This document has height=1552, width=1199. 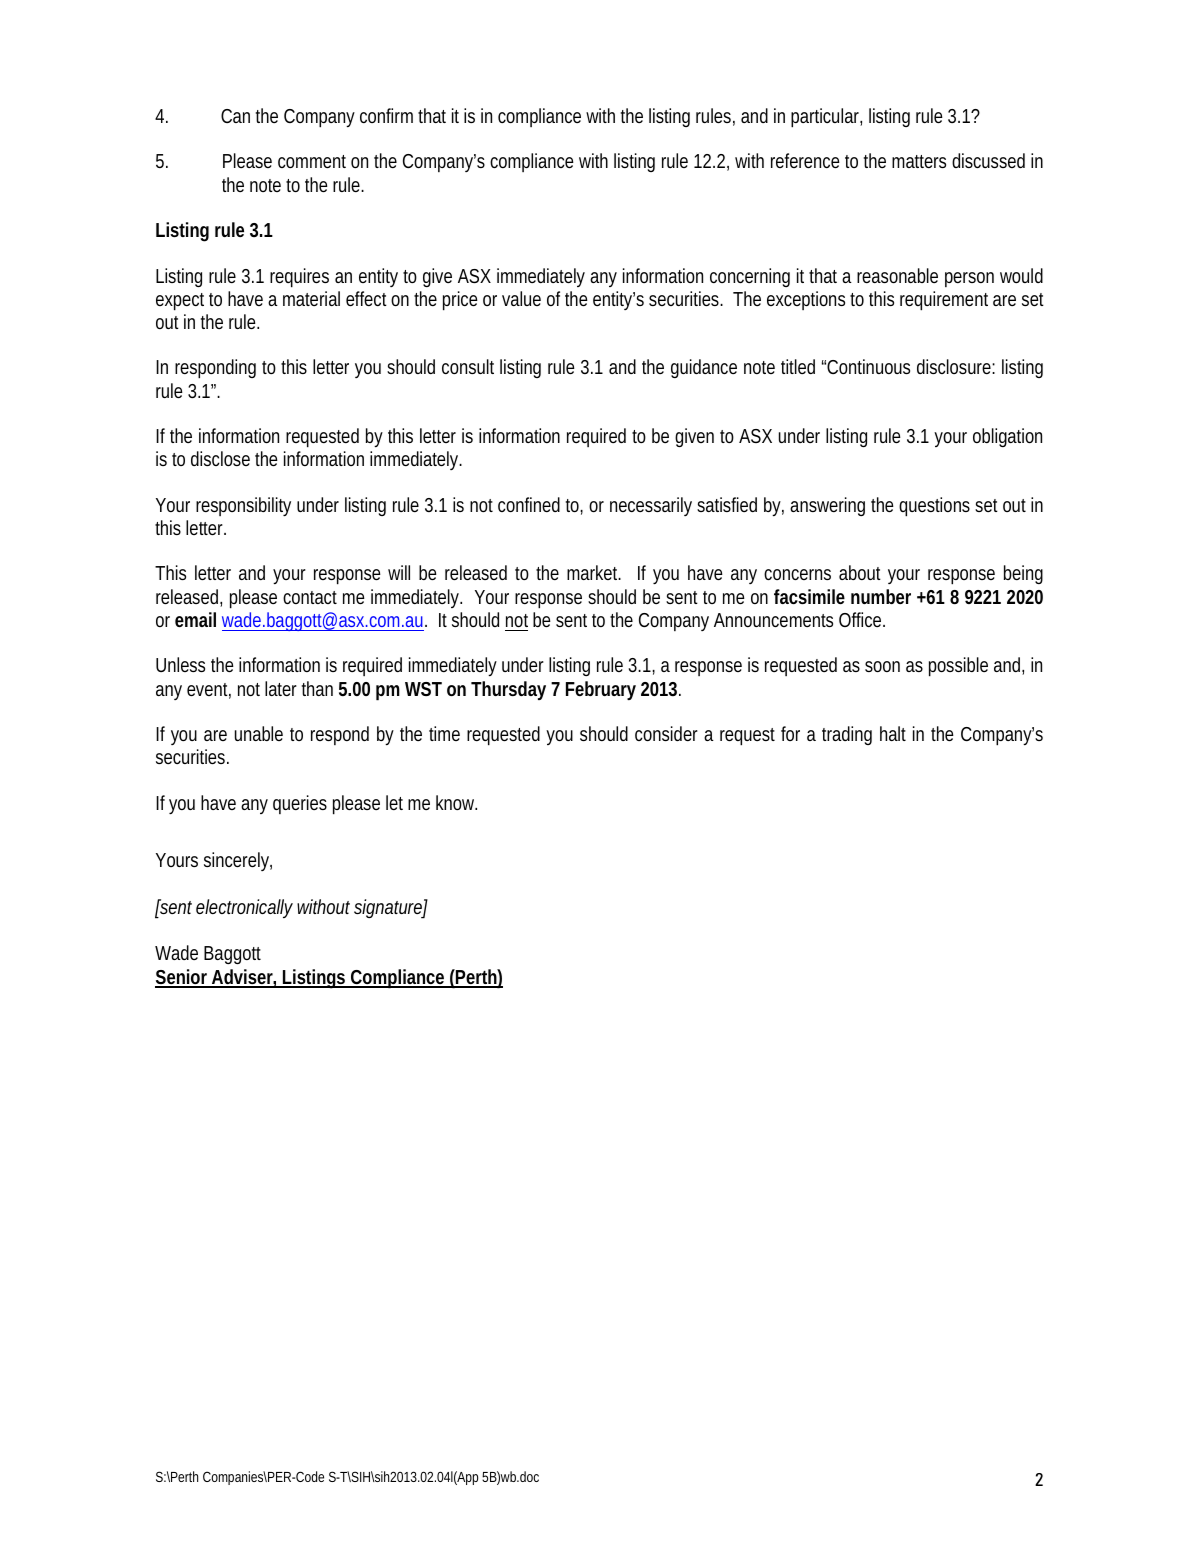 What do you see at coordinates (594, 572) in the document?
I see `market` at bounding box center [594, 572].
